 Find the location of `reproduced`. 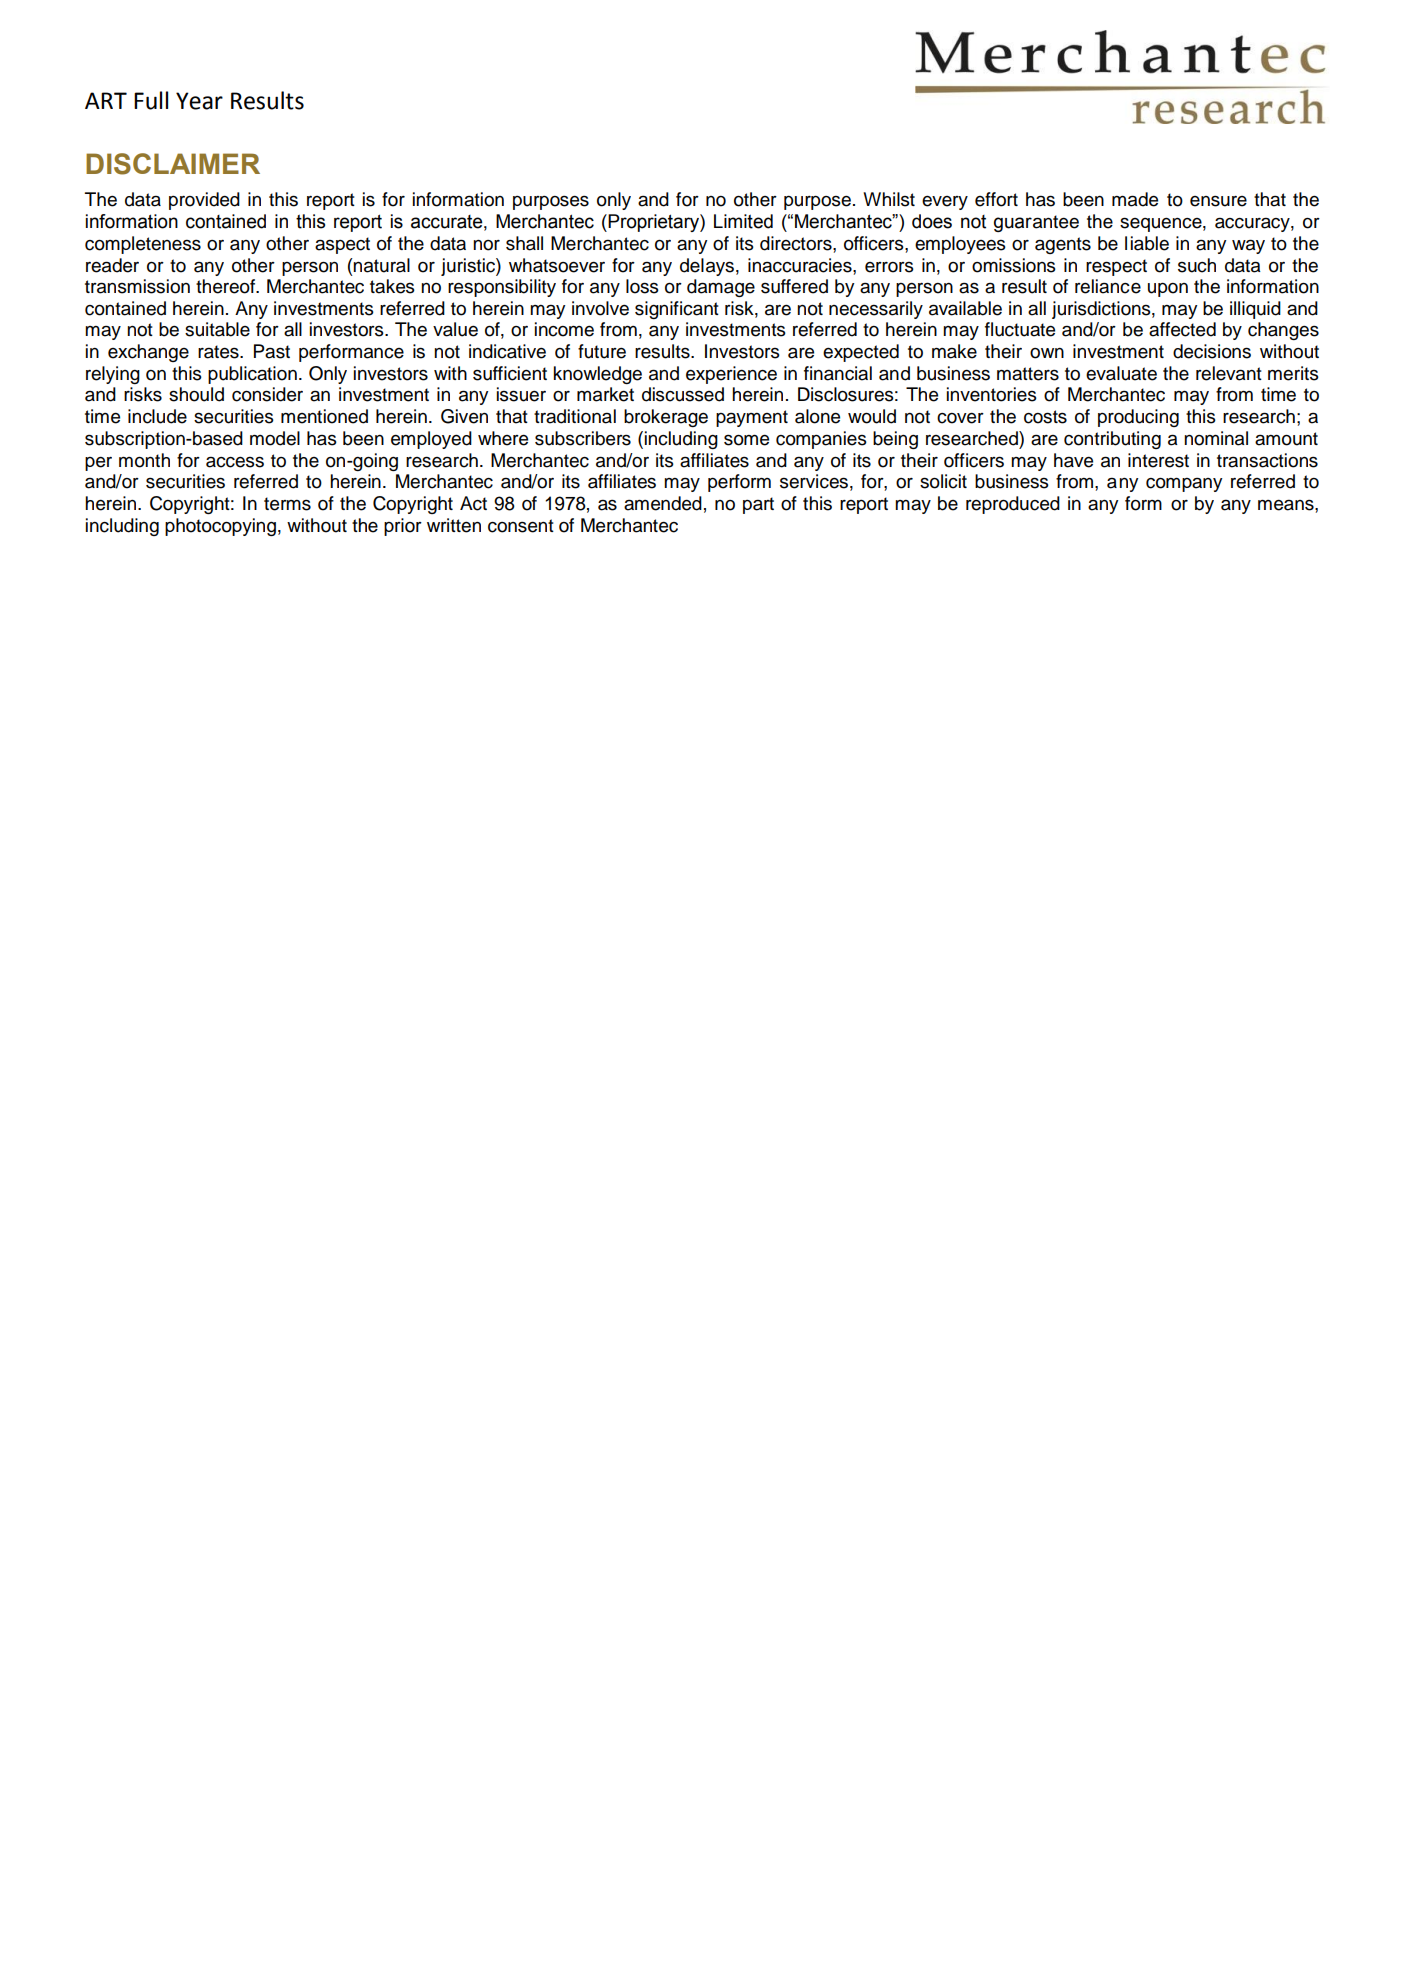

reproduced is located at coordinates (1013, 505).
